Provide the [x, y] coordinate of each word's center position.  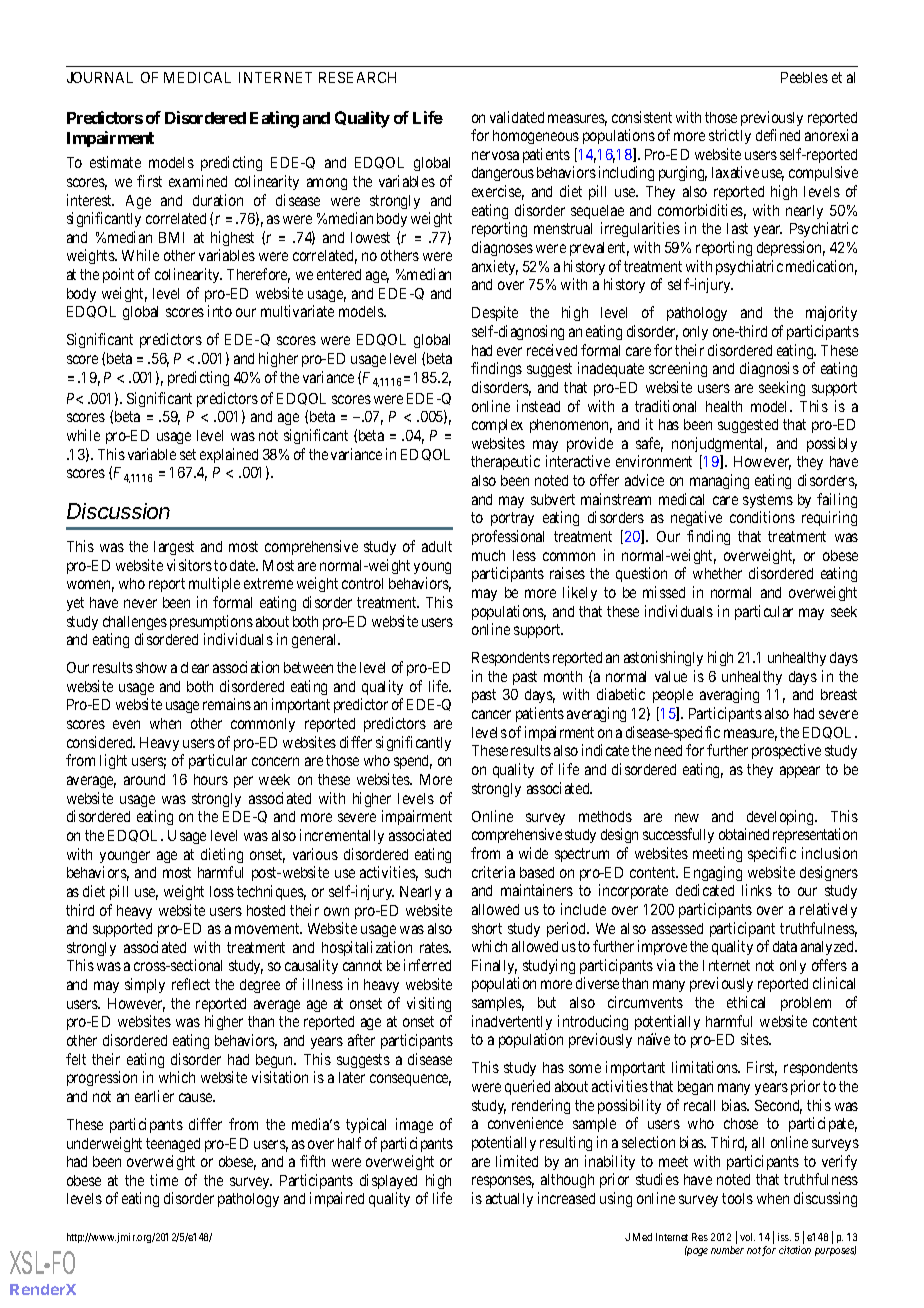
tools [737, 1198]
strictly [730, 136]
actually [509, 1200]
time [164, 1180]
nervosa [495, 155]
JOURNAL [100, 77]
